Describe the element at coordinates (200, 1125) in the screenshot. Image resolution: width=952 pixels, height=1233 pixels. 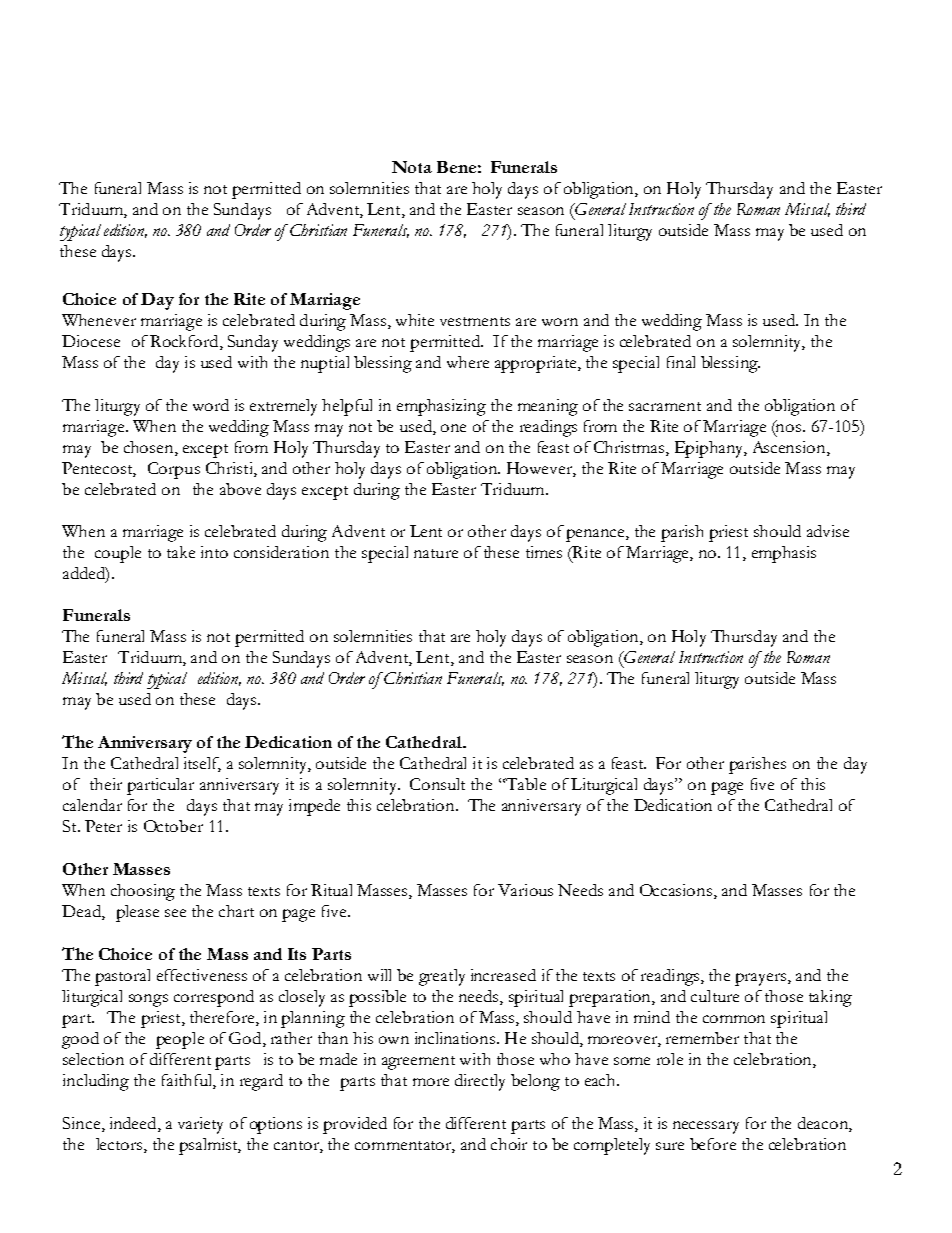
I see `variety` at that location.
